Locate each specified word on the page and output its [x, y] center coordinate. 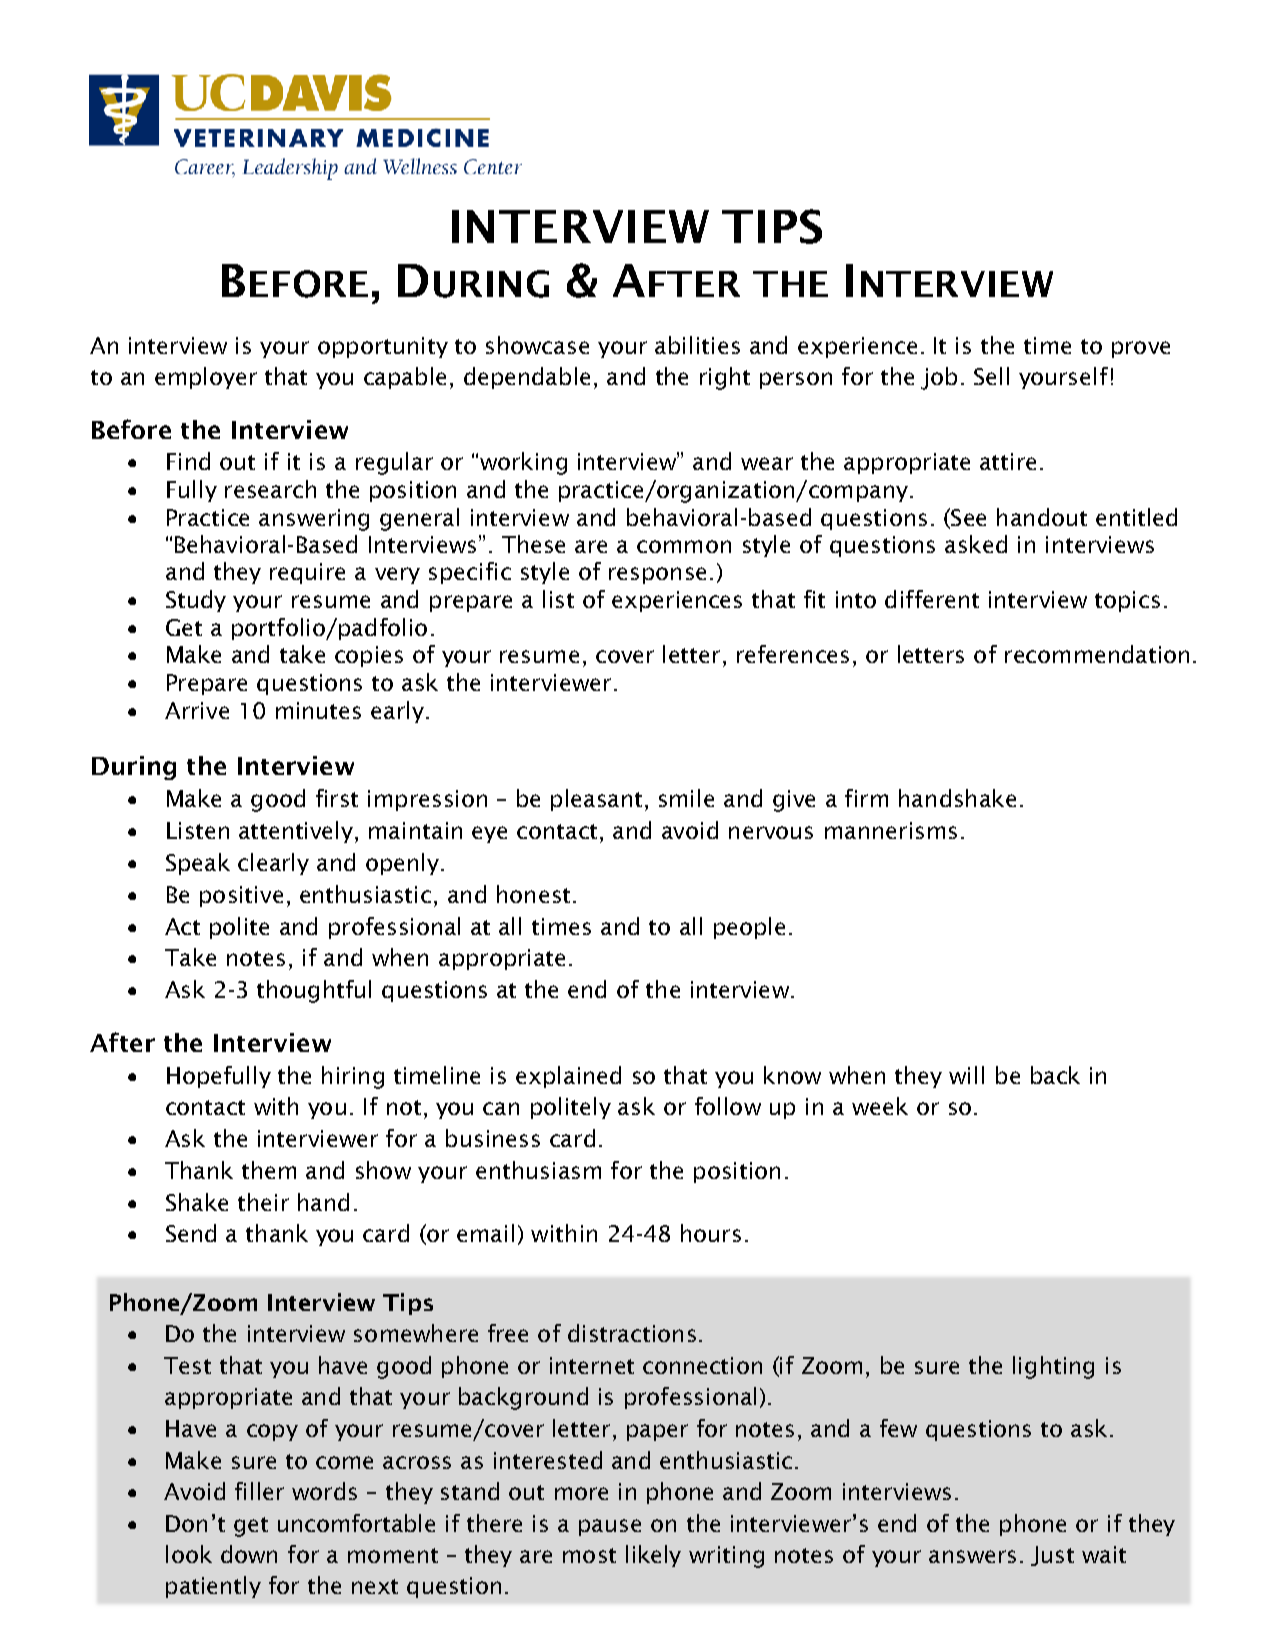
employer [206, 378]
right [725, 378]
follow [728, 1106]
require [307, 573]
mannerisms [891, 830]
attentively [297, 832]
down [249, 1554]
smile [686, 798]
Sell [991, 376]
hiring [353, 1077]
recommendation [1097, 654]
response [657, 575]
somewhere [416, 1333]
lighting [1053, 1367]
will [966, 1075]
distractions [632, 1333]
